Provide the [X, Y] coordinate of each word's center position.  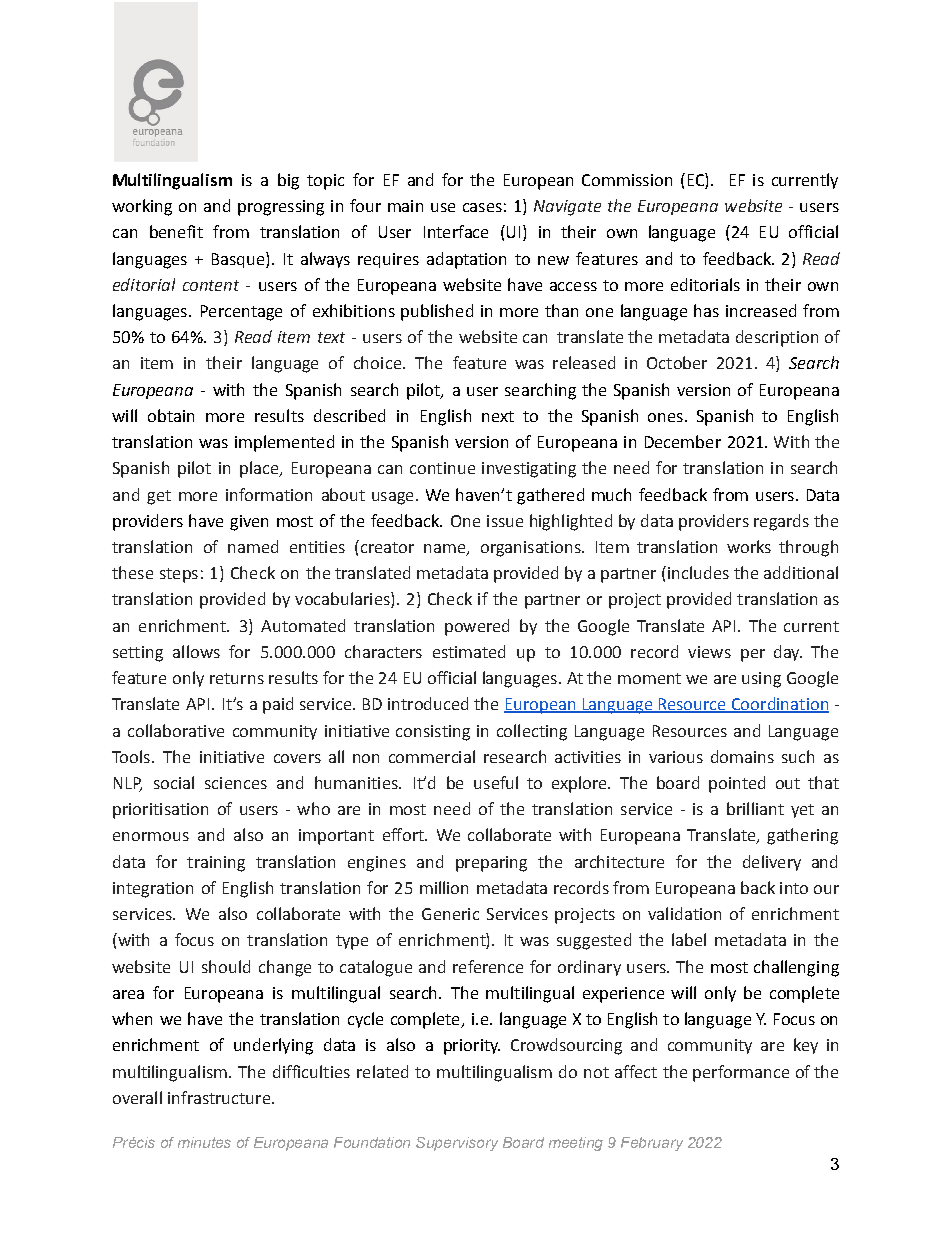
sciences [236, 783]
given [249, 523]
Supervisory [457, 1144]
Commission [627, 180]
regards [781, 522]
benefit [176, 231]
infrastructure [220, 1097]
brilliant [755, 808]
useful [496, 782]
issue [505, 521]
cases [482, 207]
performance [741, 1073]
